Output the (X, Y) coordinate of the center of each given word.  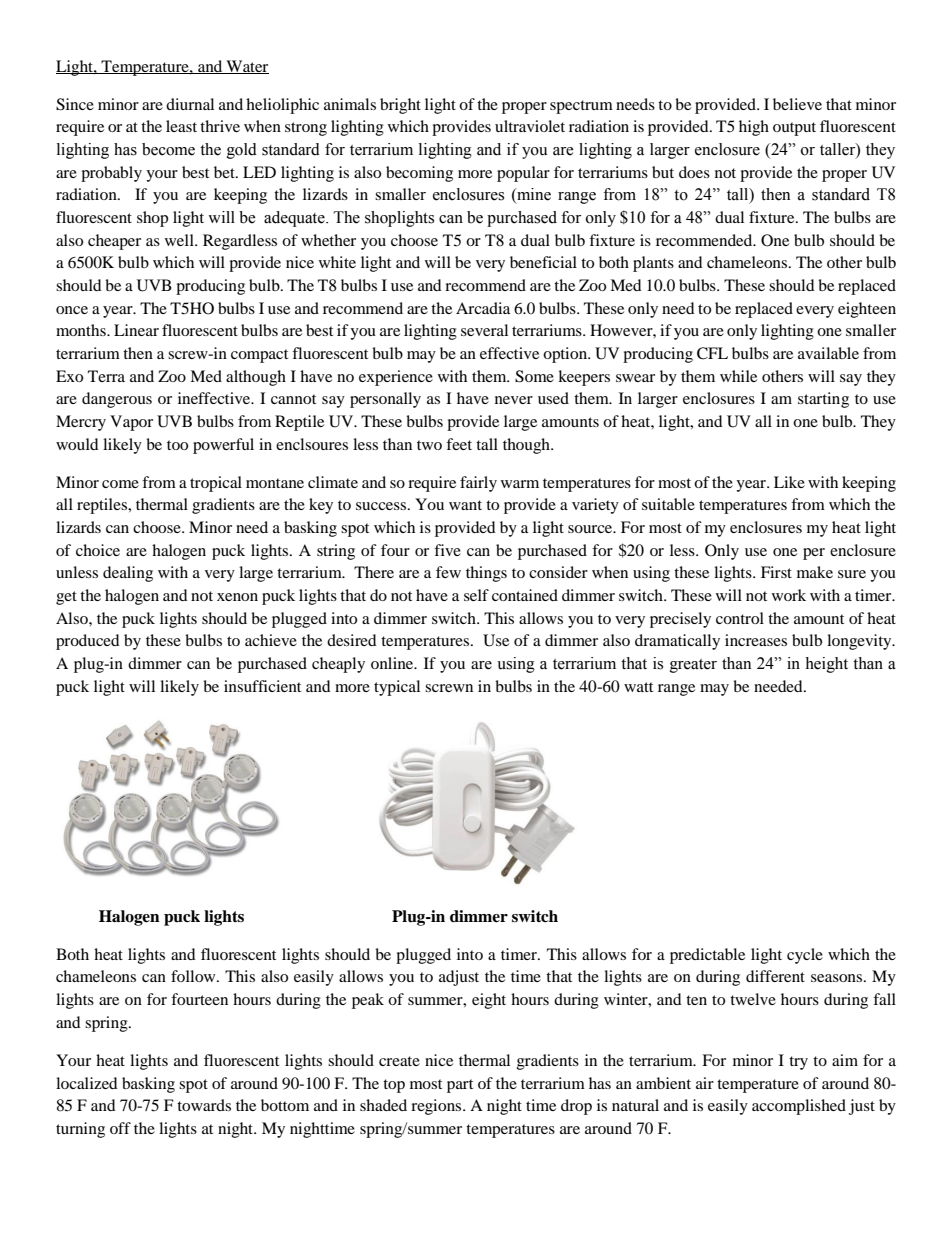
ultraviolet (530, 126)
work (789, 595)
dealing (128, 574)
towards (204, 1105)
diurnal (190, 104)
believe (797, 104)
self (476, 595)
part (460, 1086)
